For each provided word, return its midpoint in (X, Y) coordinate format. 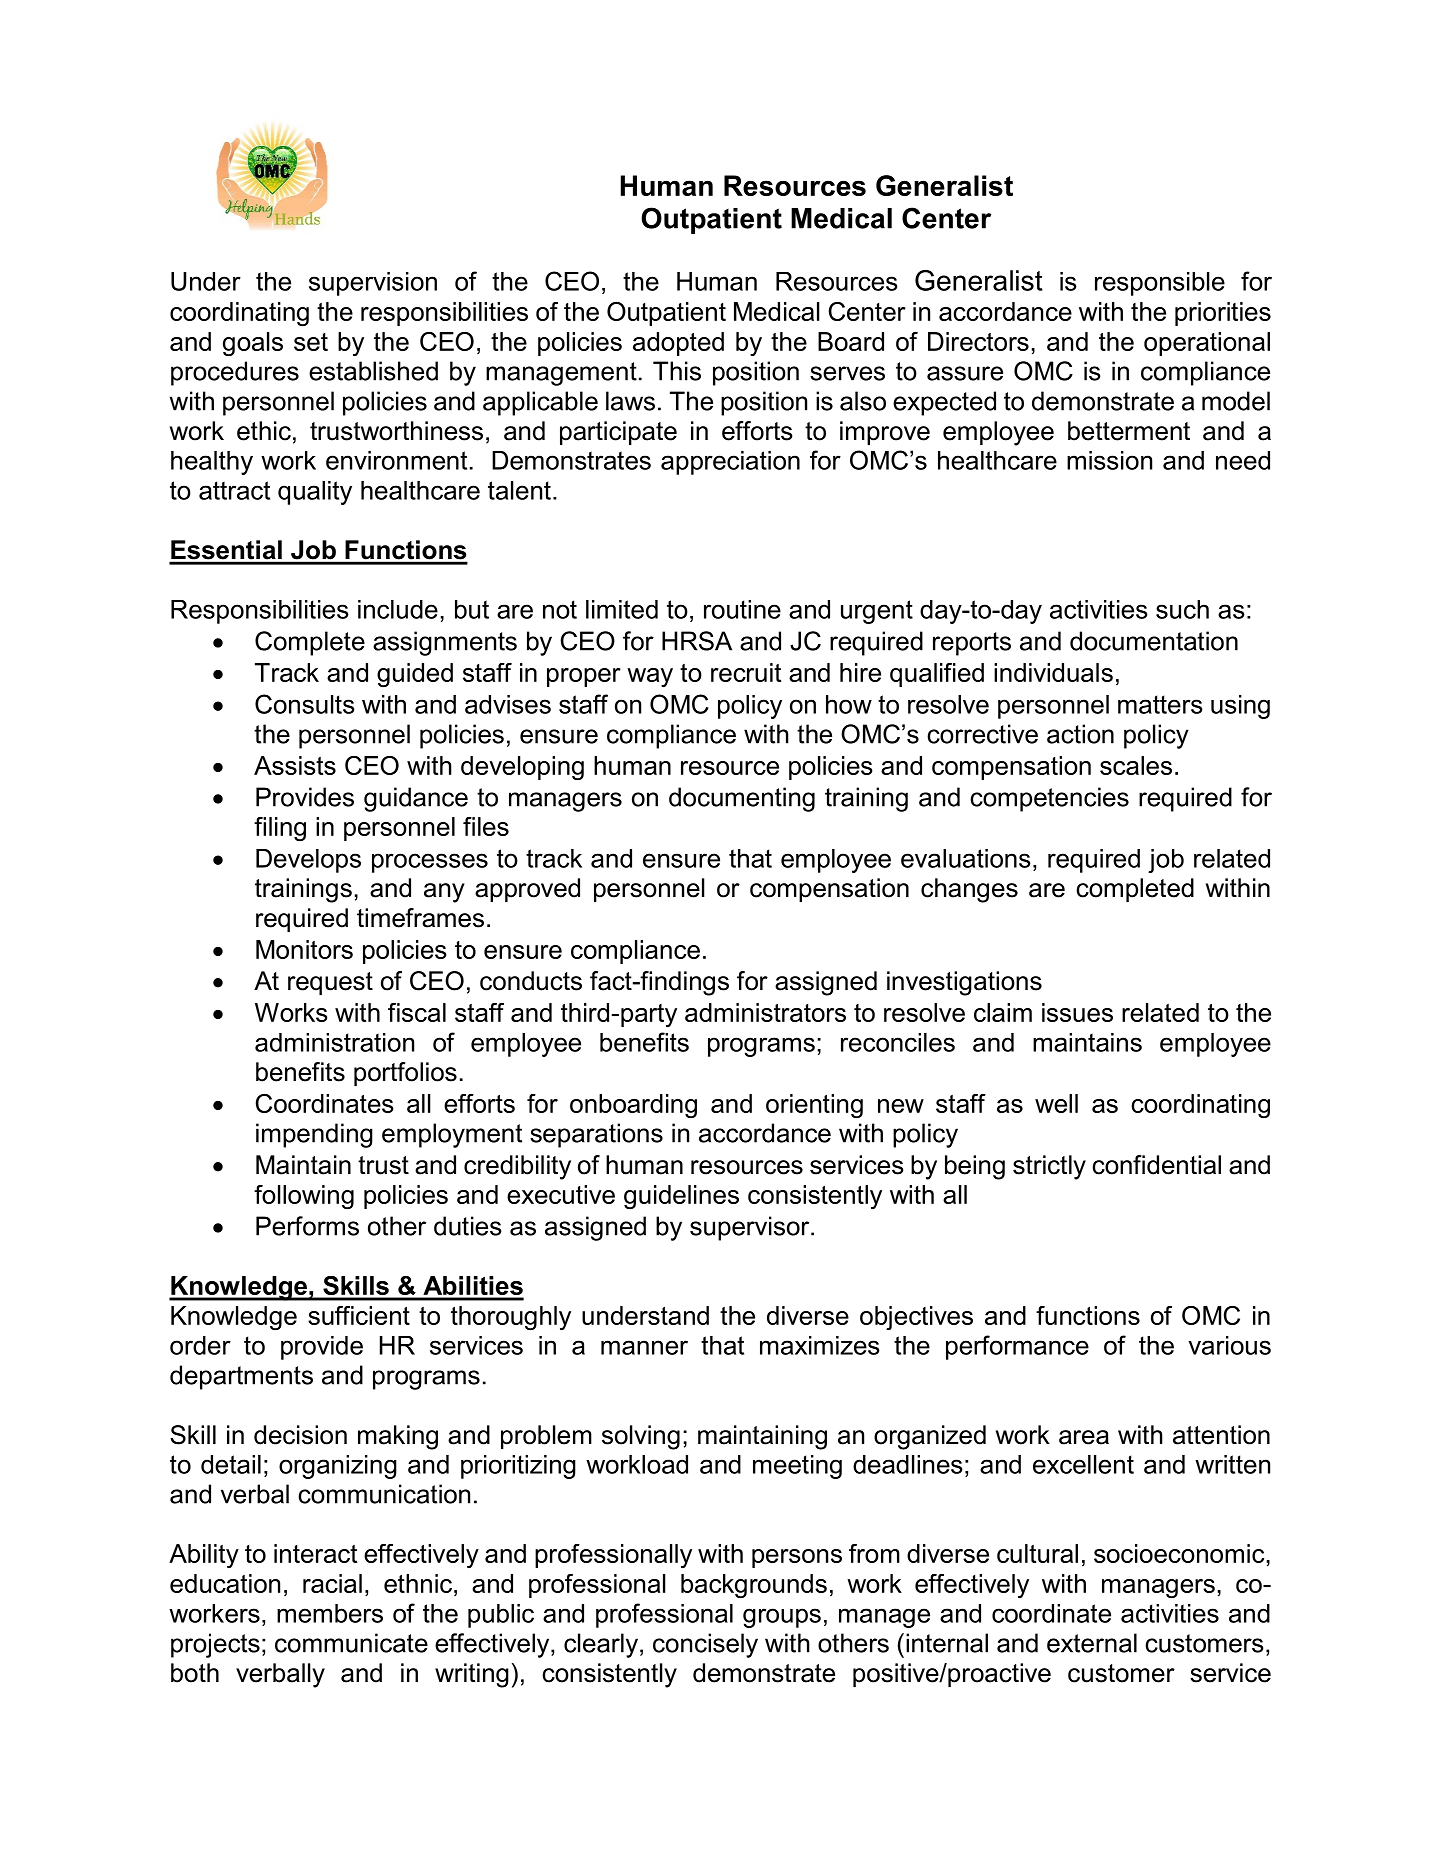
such (1182, 609)
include (398, 609)
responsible (1160, 284)
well (1056, 1103)
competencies (1049, 799)
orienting (814, 1106)
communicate (351, 1643)
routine (742, 609)
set (311, 342)
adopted (678, 344)
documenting (742, 799)
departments (241, 1377)
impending (314, 1135)
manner (644, 1347)
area (1084, 1437)
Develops (308, 861)
